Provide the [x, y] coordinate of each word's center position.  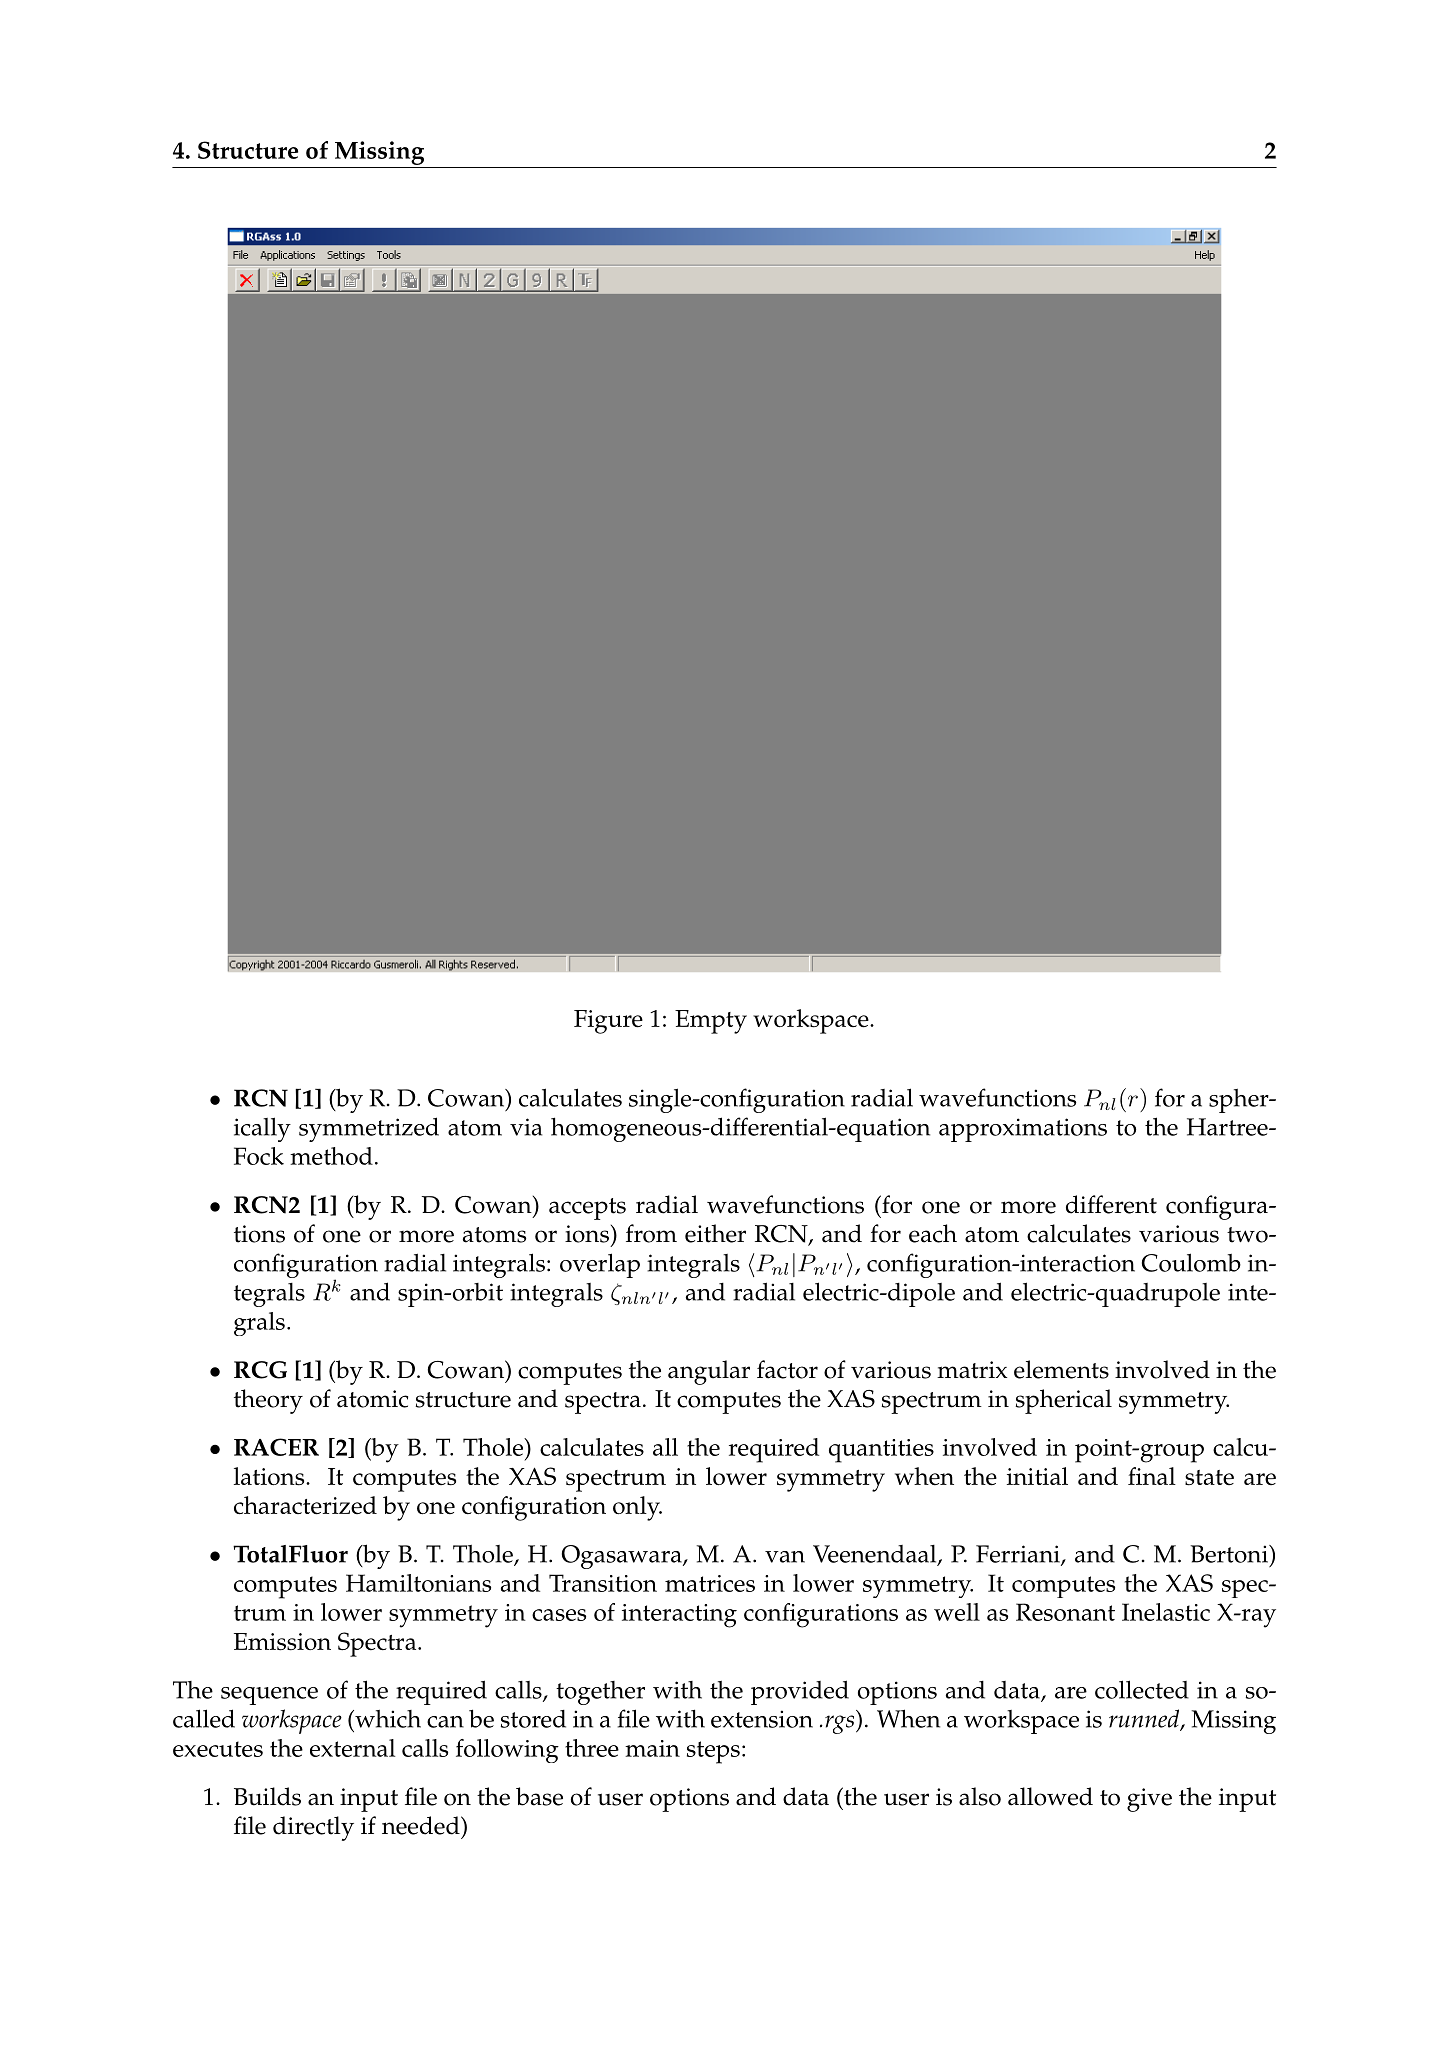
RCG [260, 1370]
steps [713, 1752]
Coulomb [1191, 1262]
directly [313, 1828]
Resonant [1065, 1612]
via [526, 1127]
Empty [711, 1022]
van [785, 1557]
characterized [305, 1505]
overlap [600, 1265]
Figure [608, 1022]
